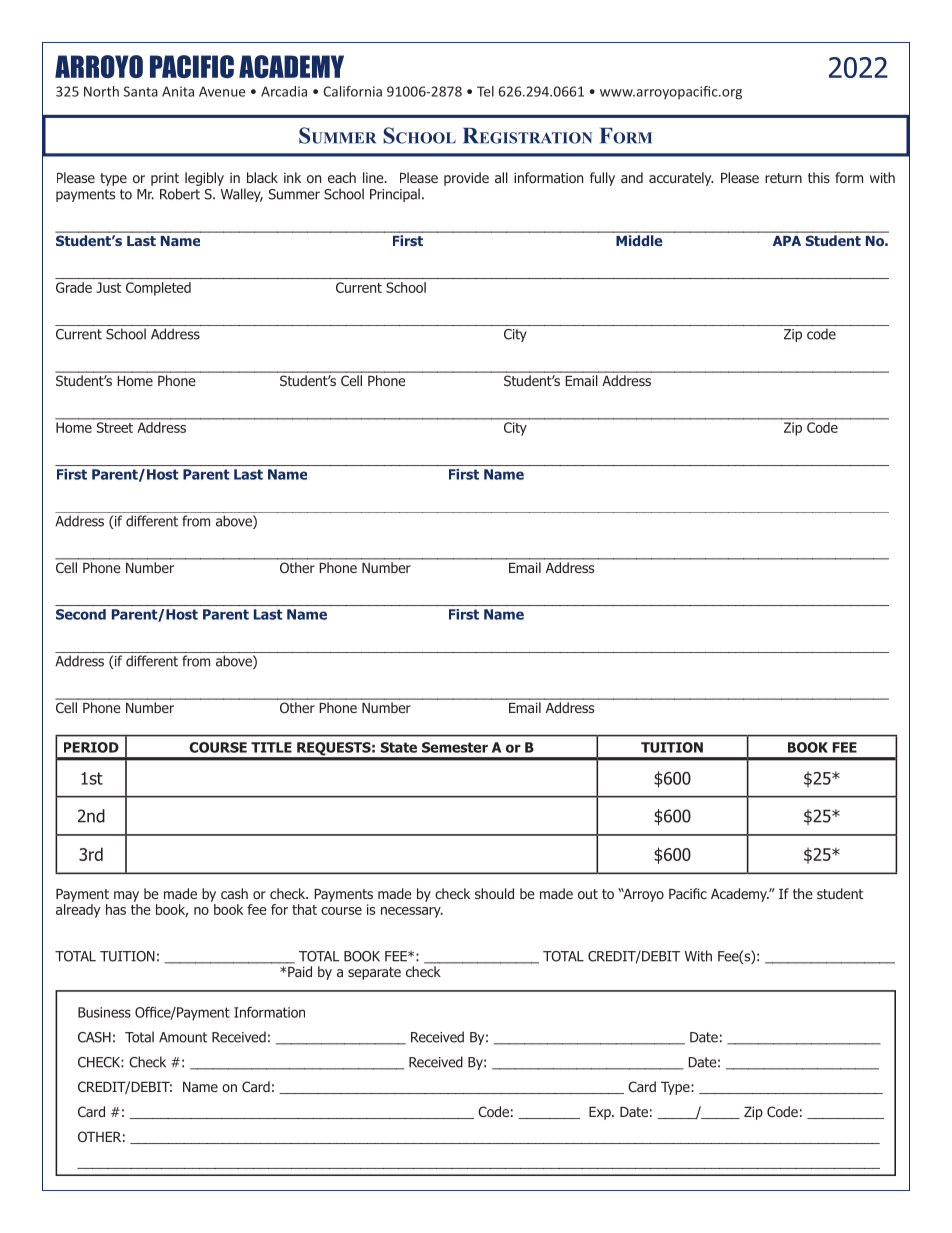  Describe the element at coordinates (81, 614) in the screenshot. I see `Second` at that location.
